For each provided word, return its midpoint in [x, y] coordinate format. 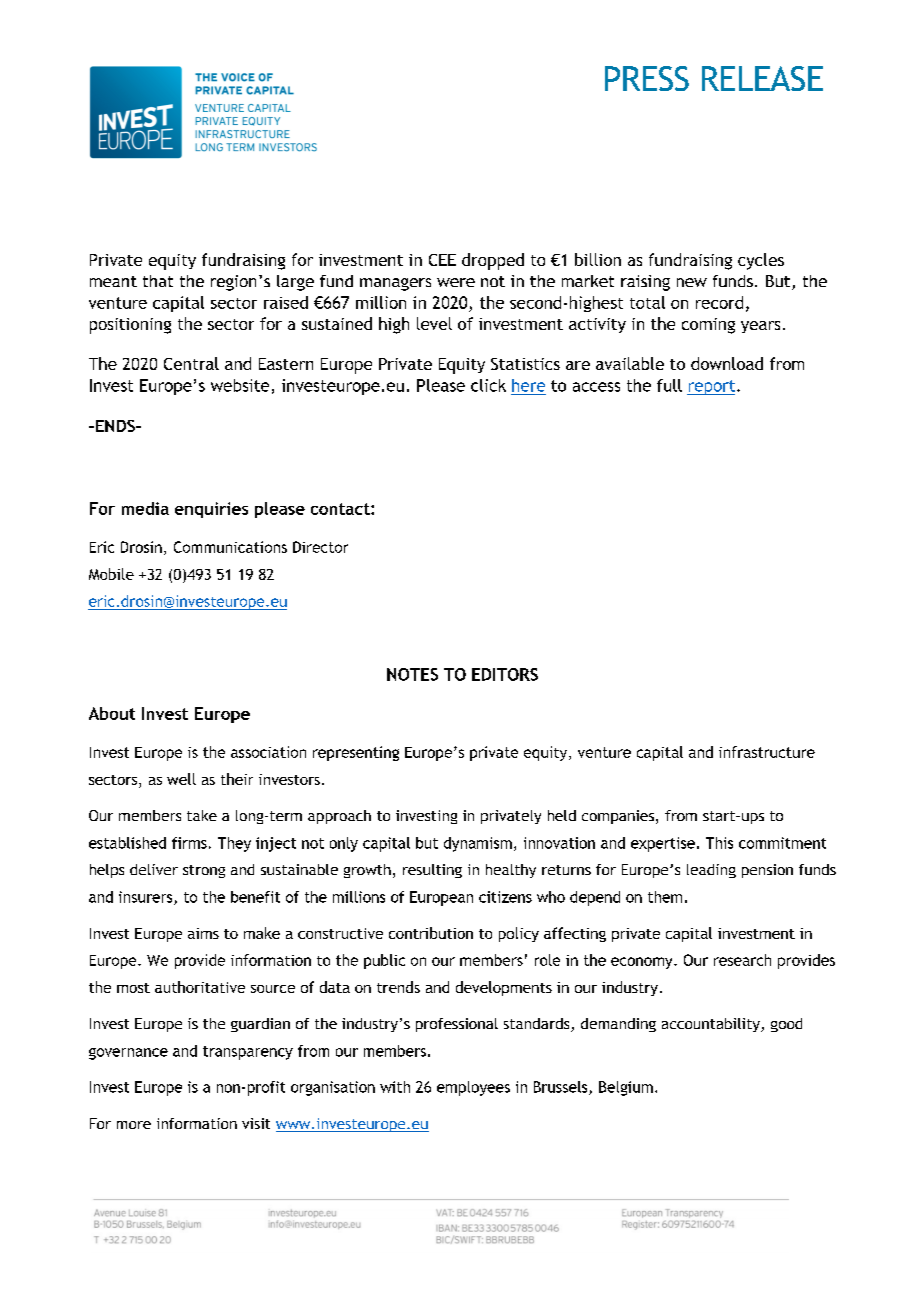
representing [356, 753]
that [158, 281]
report [712, 387]
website [240, 385]
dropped [493, 261]
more [134, 1125]
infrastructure [767, 752]
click [488, 385]
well [181, 779]
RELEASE [762, 78]
